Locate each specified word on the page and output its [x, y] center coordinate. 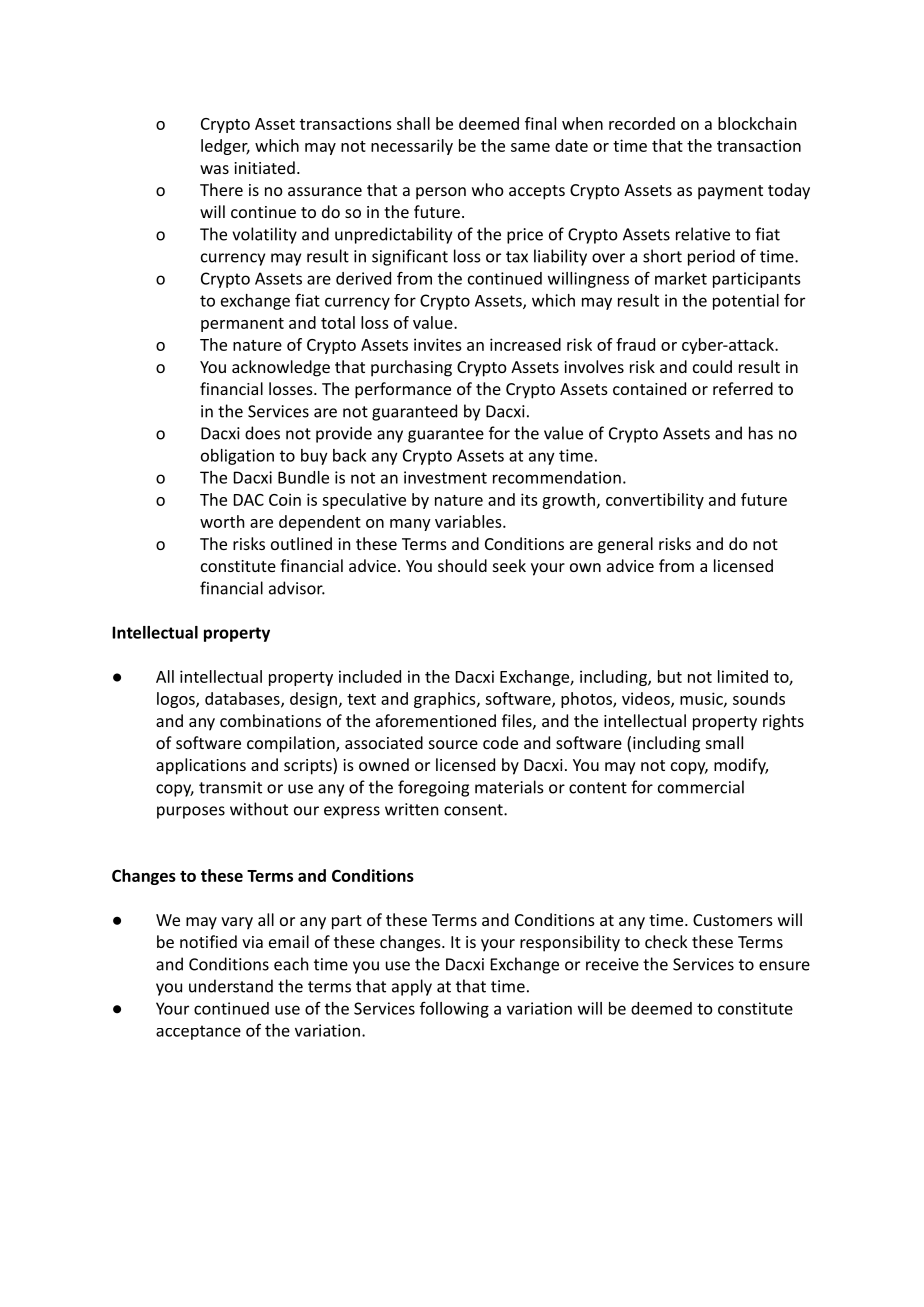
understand [231, 986]
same [530, 147]
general [625, 545]
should [462, 565]
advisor [297, 588]
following [454, 1010]
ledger [225, 147]
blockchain [757, 123]
